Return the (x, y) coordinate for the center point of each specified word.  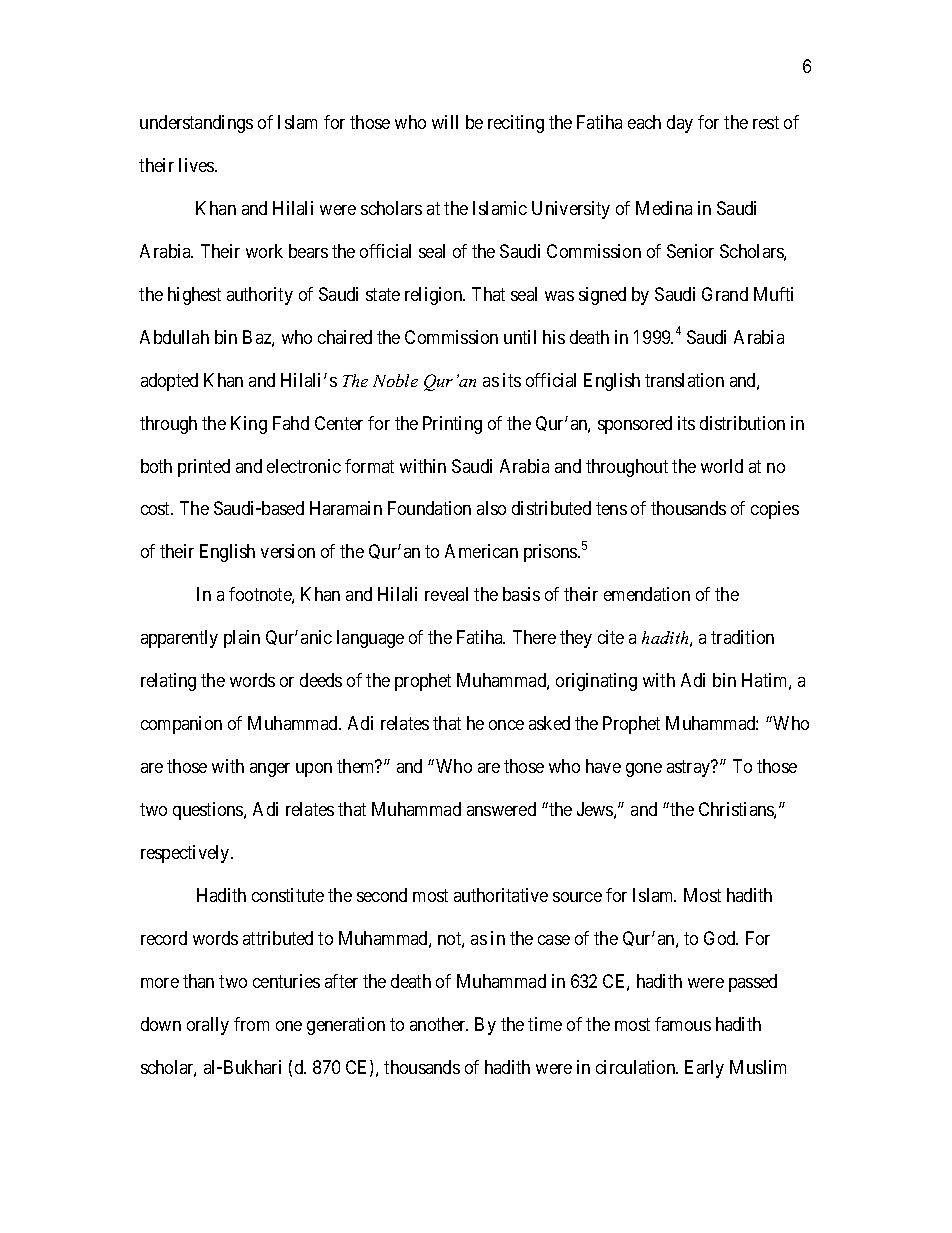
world (722, 466)
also (491, 508)
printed (204, 468)
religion (435, 296)
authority (260, 296)
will (445, 122)
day (680, 124)
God (721, 938)
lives (197, 165)
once (506, 725)
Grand (725, 294)
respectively (186, 854)
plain (242, 639)
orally (208, 1026)
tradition (742, 637)
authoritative (501, 895)
